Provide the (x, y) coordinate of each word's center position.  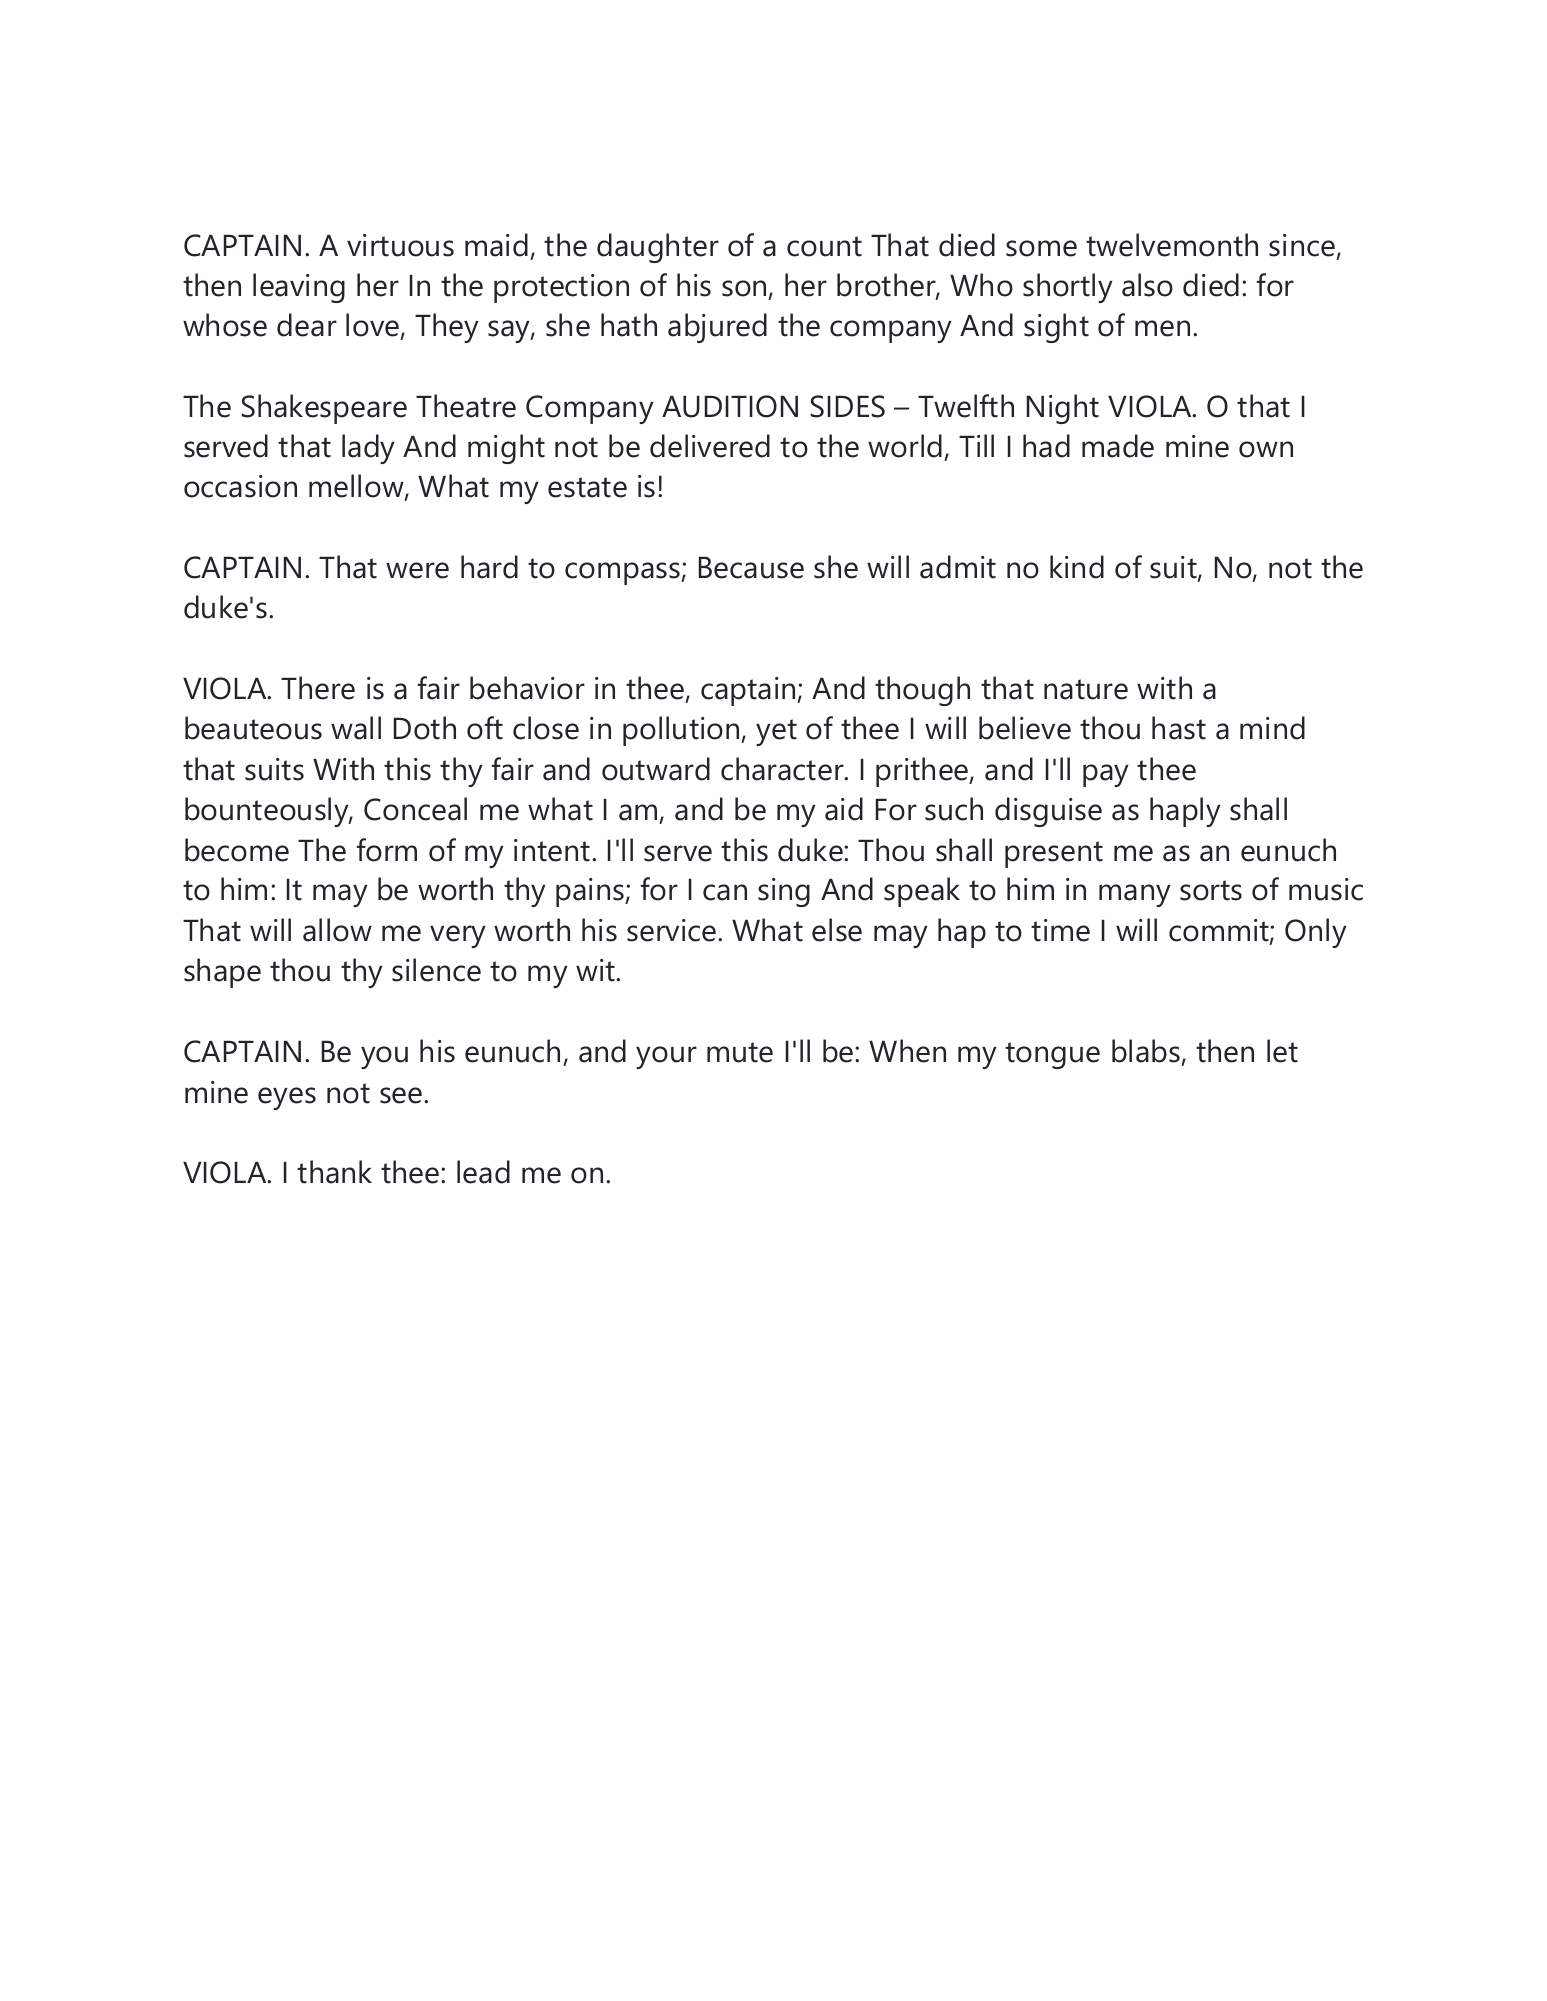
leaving (299, 288)
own (1266, 449)
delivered (710, 446)
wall (356, 728)
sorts (1211, 890)
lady (368, 449)
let (1282, 1051)
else (837, 930)
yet (776, 732)
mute (740, 1052)
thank (334, 1172)
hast (1179, 728)
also (1147, 285)
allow (337, 930)
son (744, 288)
